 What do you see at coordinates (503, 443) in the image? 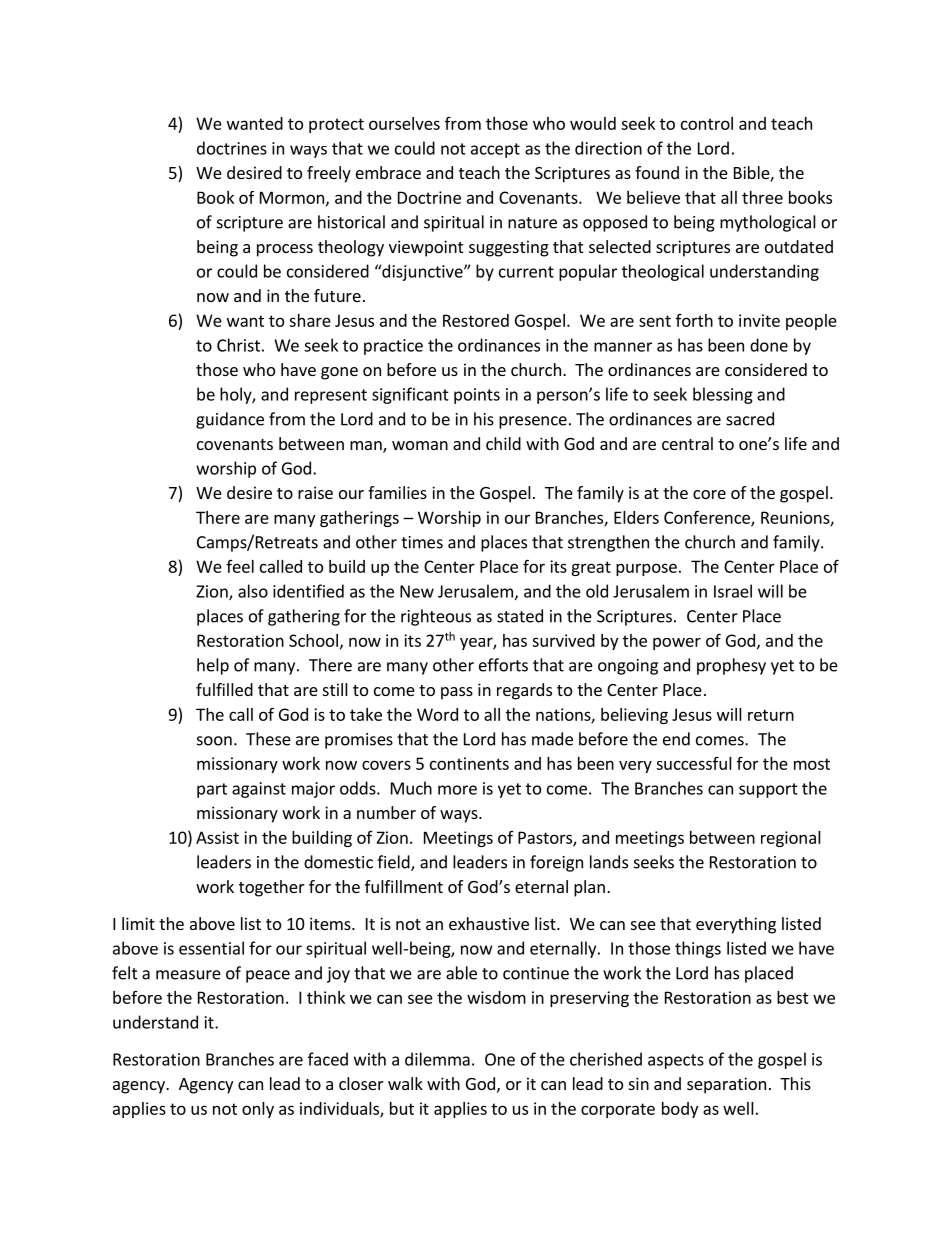
I see `child` at bounding box center [503, 443].
